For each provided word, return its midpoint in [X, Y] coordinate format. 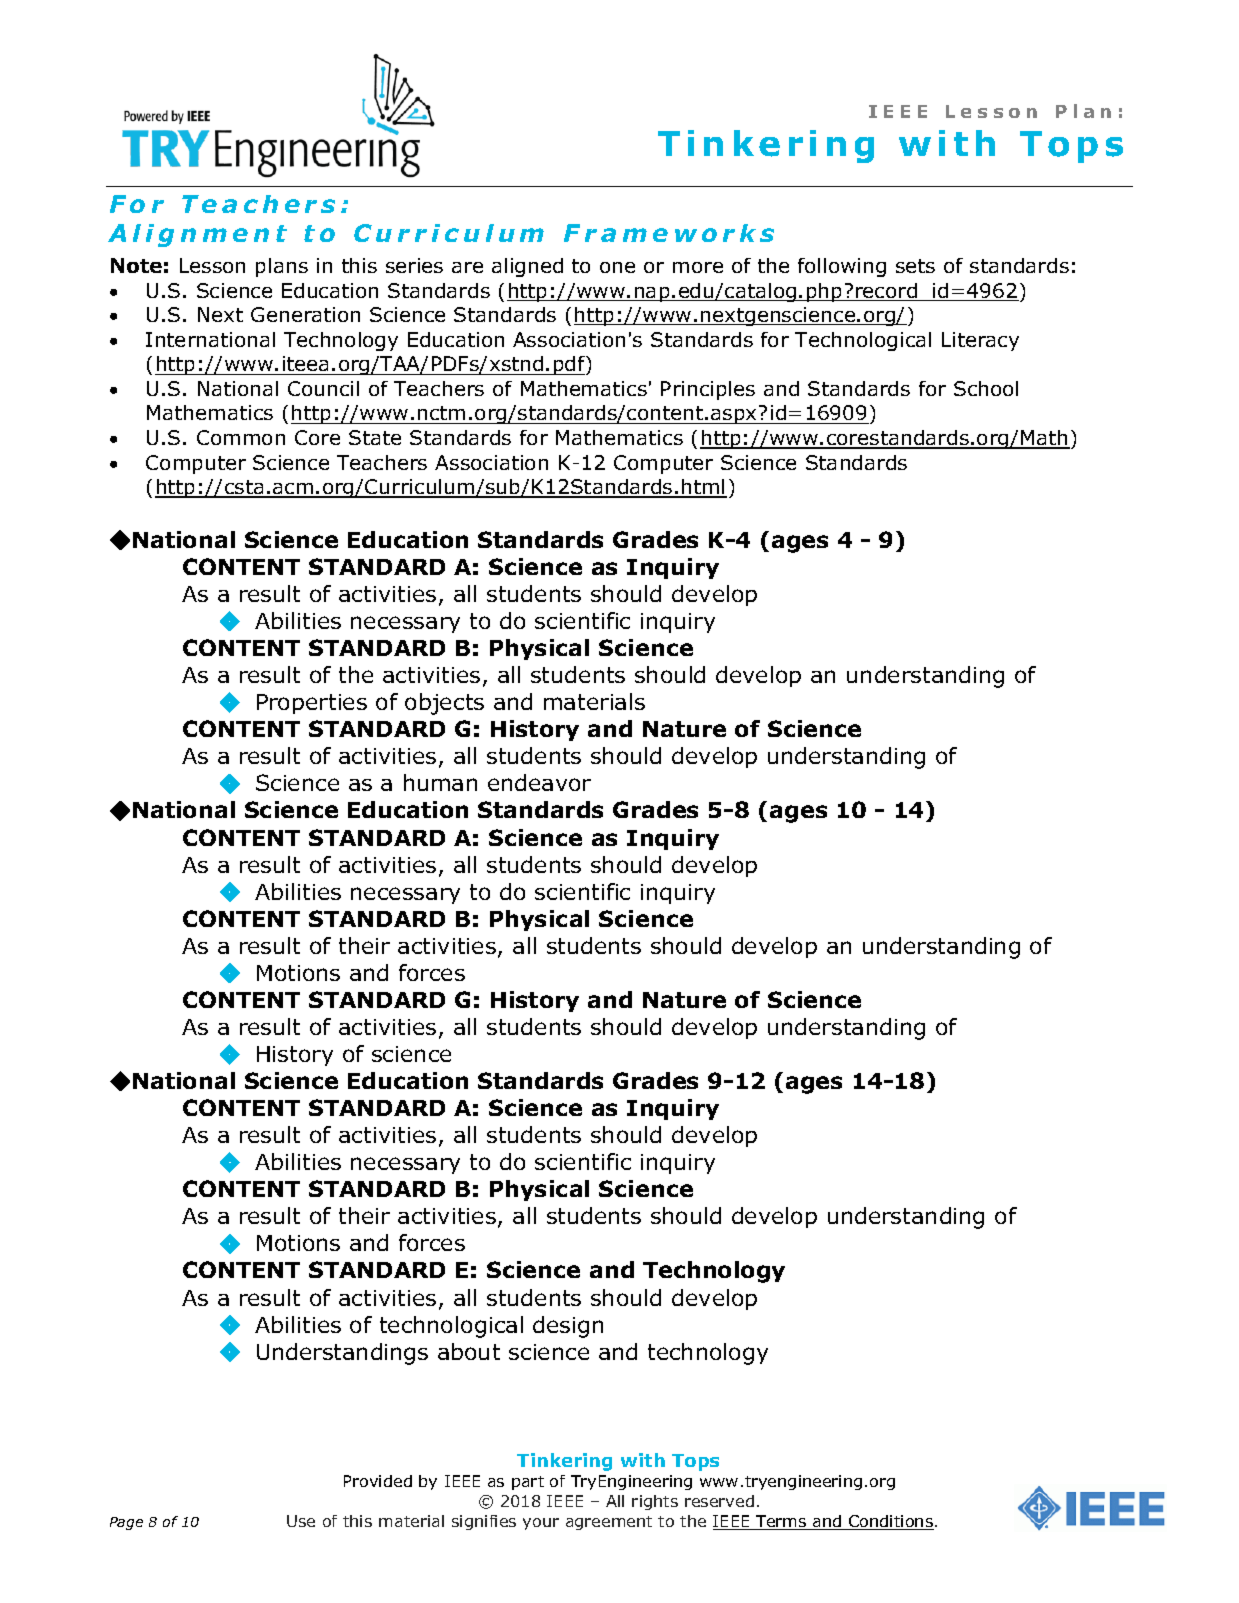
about [469, 1351]
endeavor [539, 782]
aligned [527, 267]
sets [915, 266]
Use [301, 1521]
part [528, 1483]
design [568, 1327]
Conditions [890, 1522]
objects [444, 704]
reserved [719, 1501]
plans [282, 267]
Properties [312, 704]
